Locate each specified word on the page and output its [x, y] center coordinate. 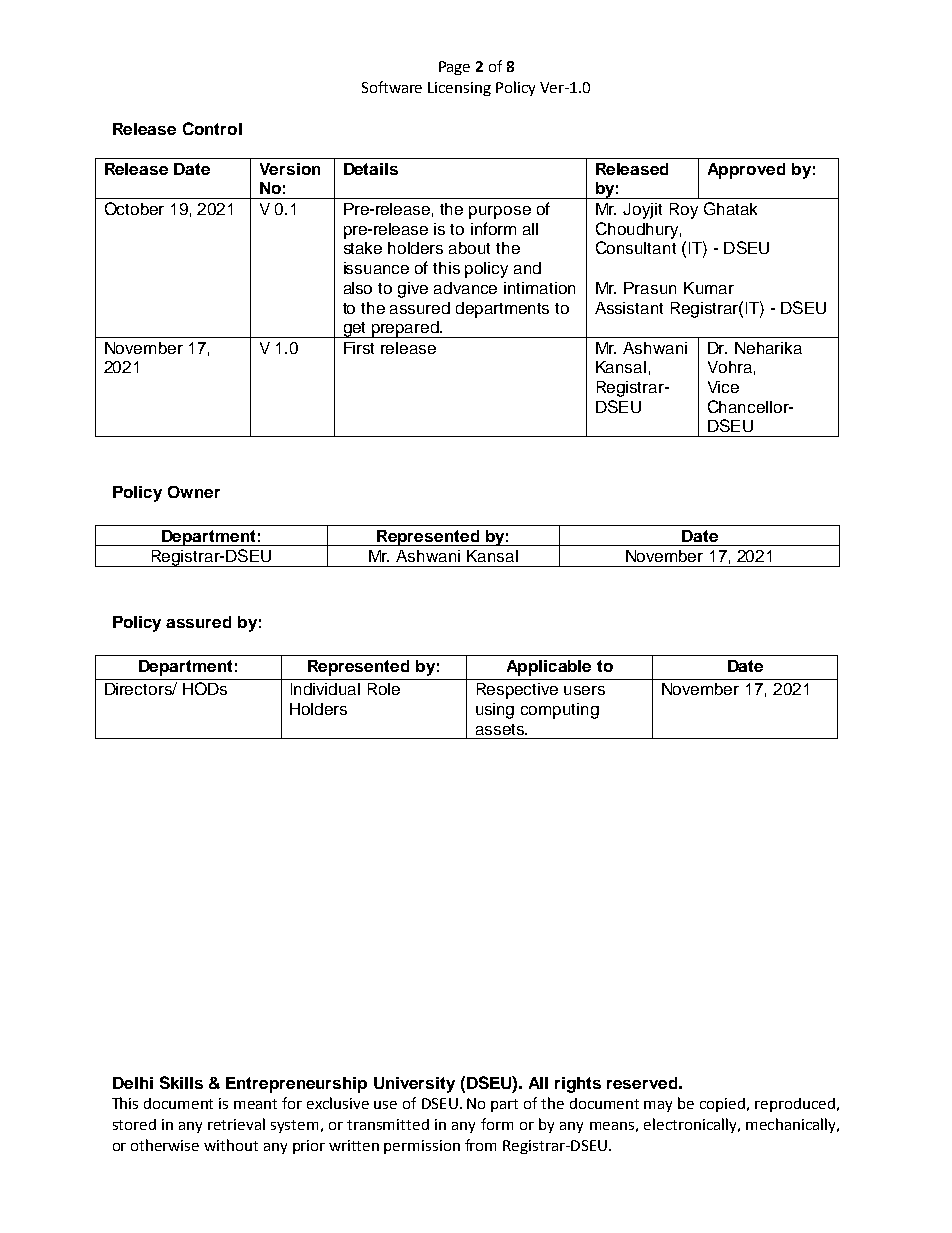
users [584, 690]
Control [212, 128]
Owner [194, 492]
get [355, 330]
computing [560, 711]
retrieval [236, 1124]
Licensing [459, 89]
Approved [746, 171]
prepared [405, 329]
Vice [723, 387]
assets [501, 729]
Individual [325, 689]
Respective [517, 691]
